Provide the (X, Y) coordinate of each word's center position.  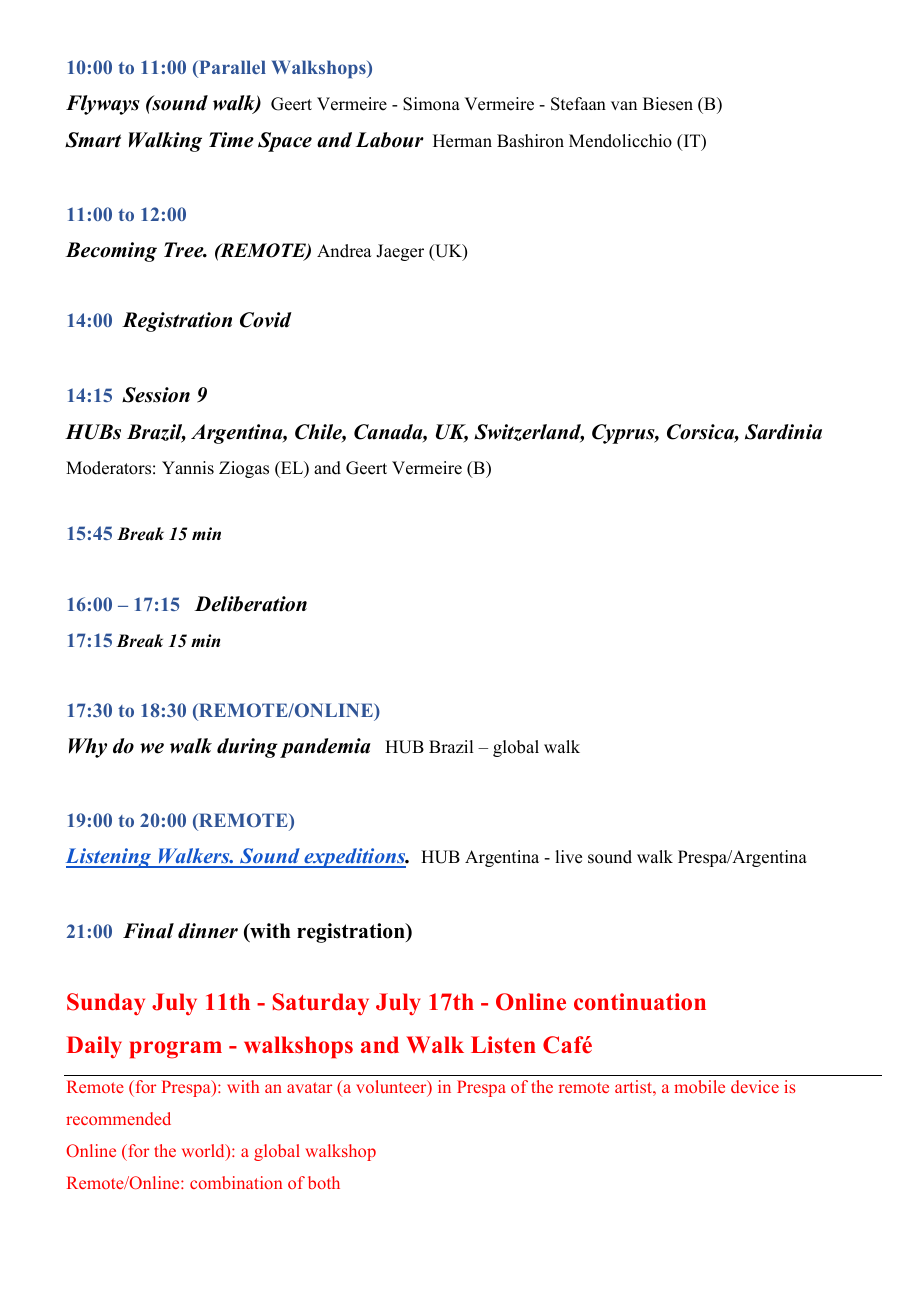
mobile (699, 1086)
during (247, 748)
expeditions (355, 858)
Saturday (321, 1004)
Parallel (231, 67)
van (624, 105)
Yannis (188, 468)
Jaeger (400, 252)
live (568, 857)
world (204, 1152)
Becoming (111, 252)
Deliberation (250, 604)
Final (148, 931)
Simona (431, 104)
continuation (640, 1002)
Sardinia (783, 432)
